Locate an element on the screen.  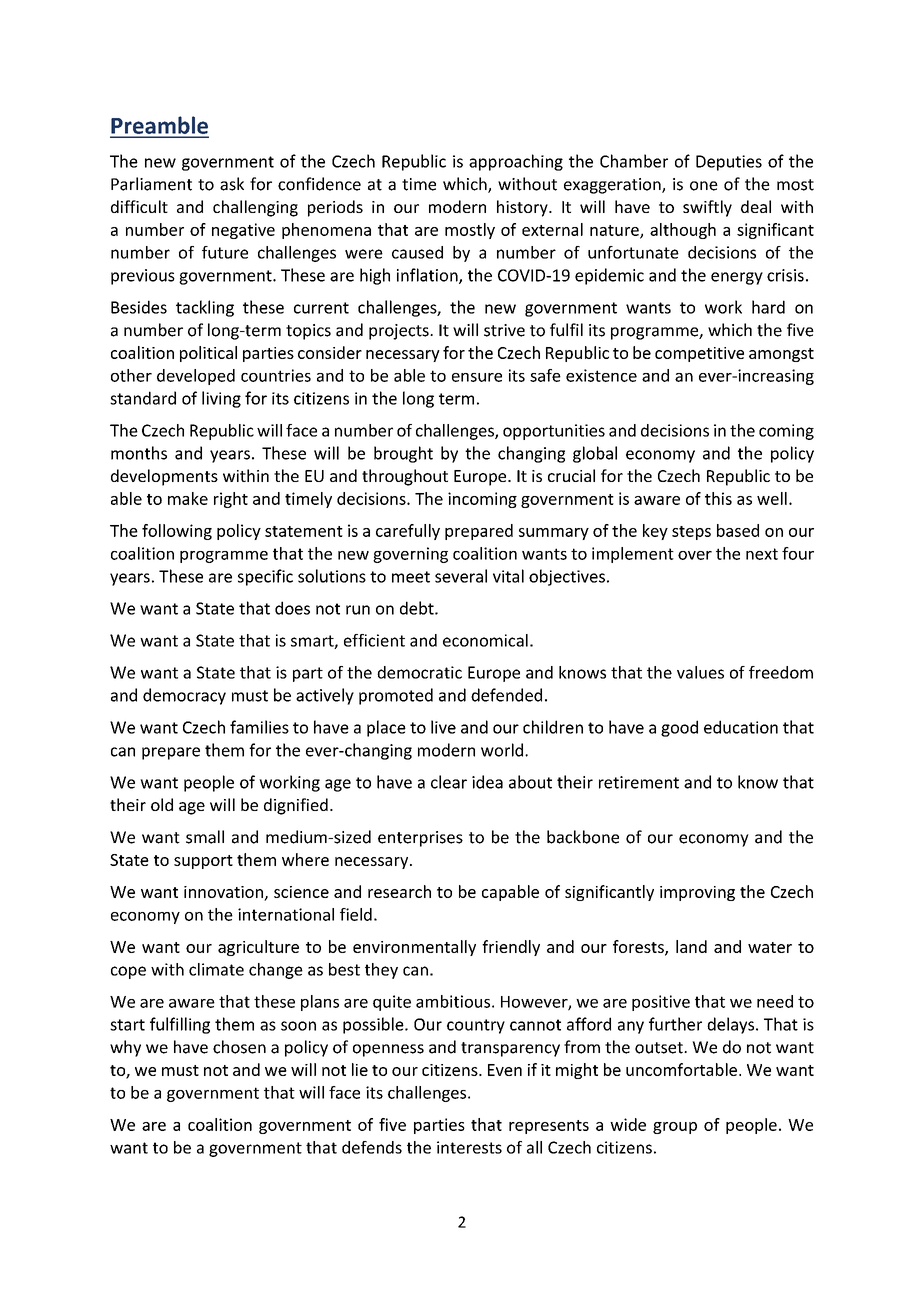
swiftly is located at coordinates (707, 208).
